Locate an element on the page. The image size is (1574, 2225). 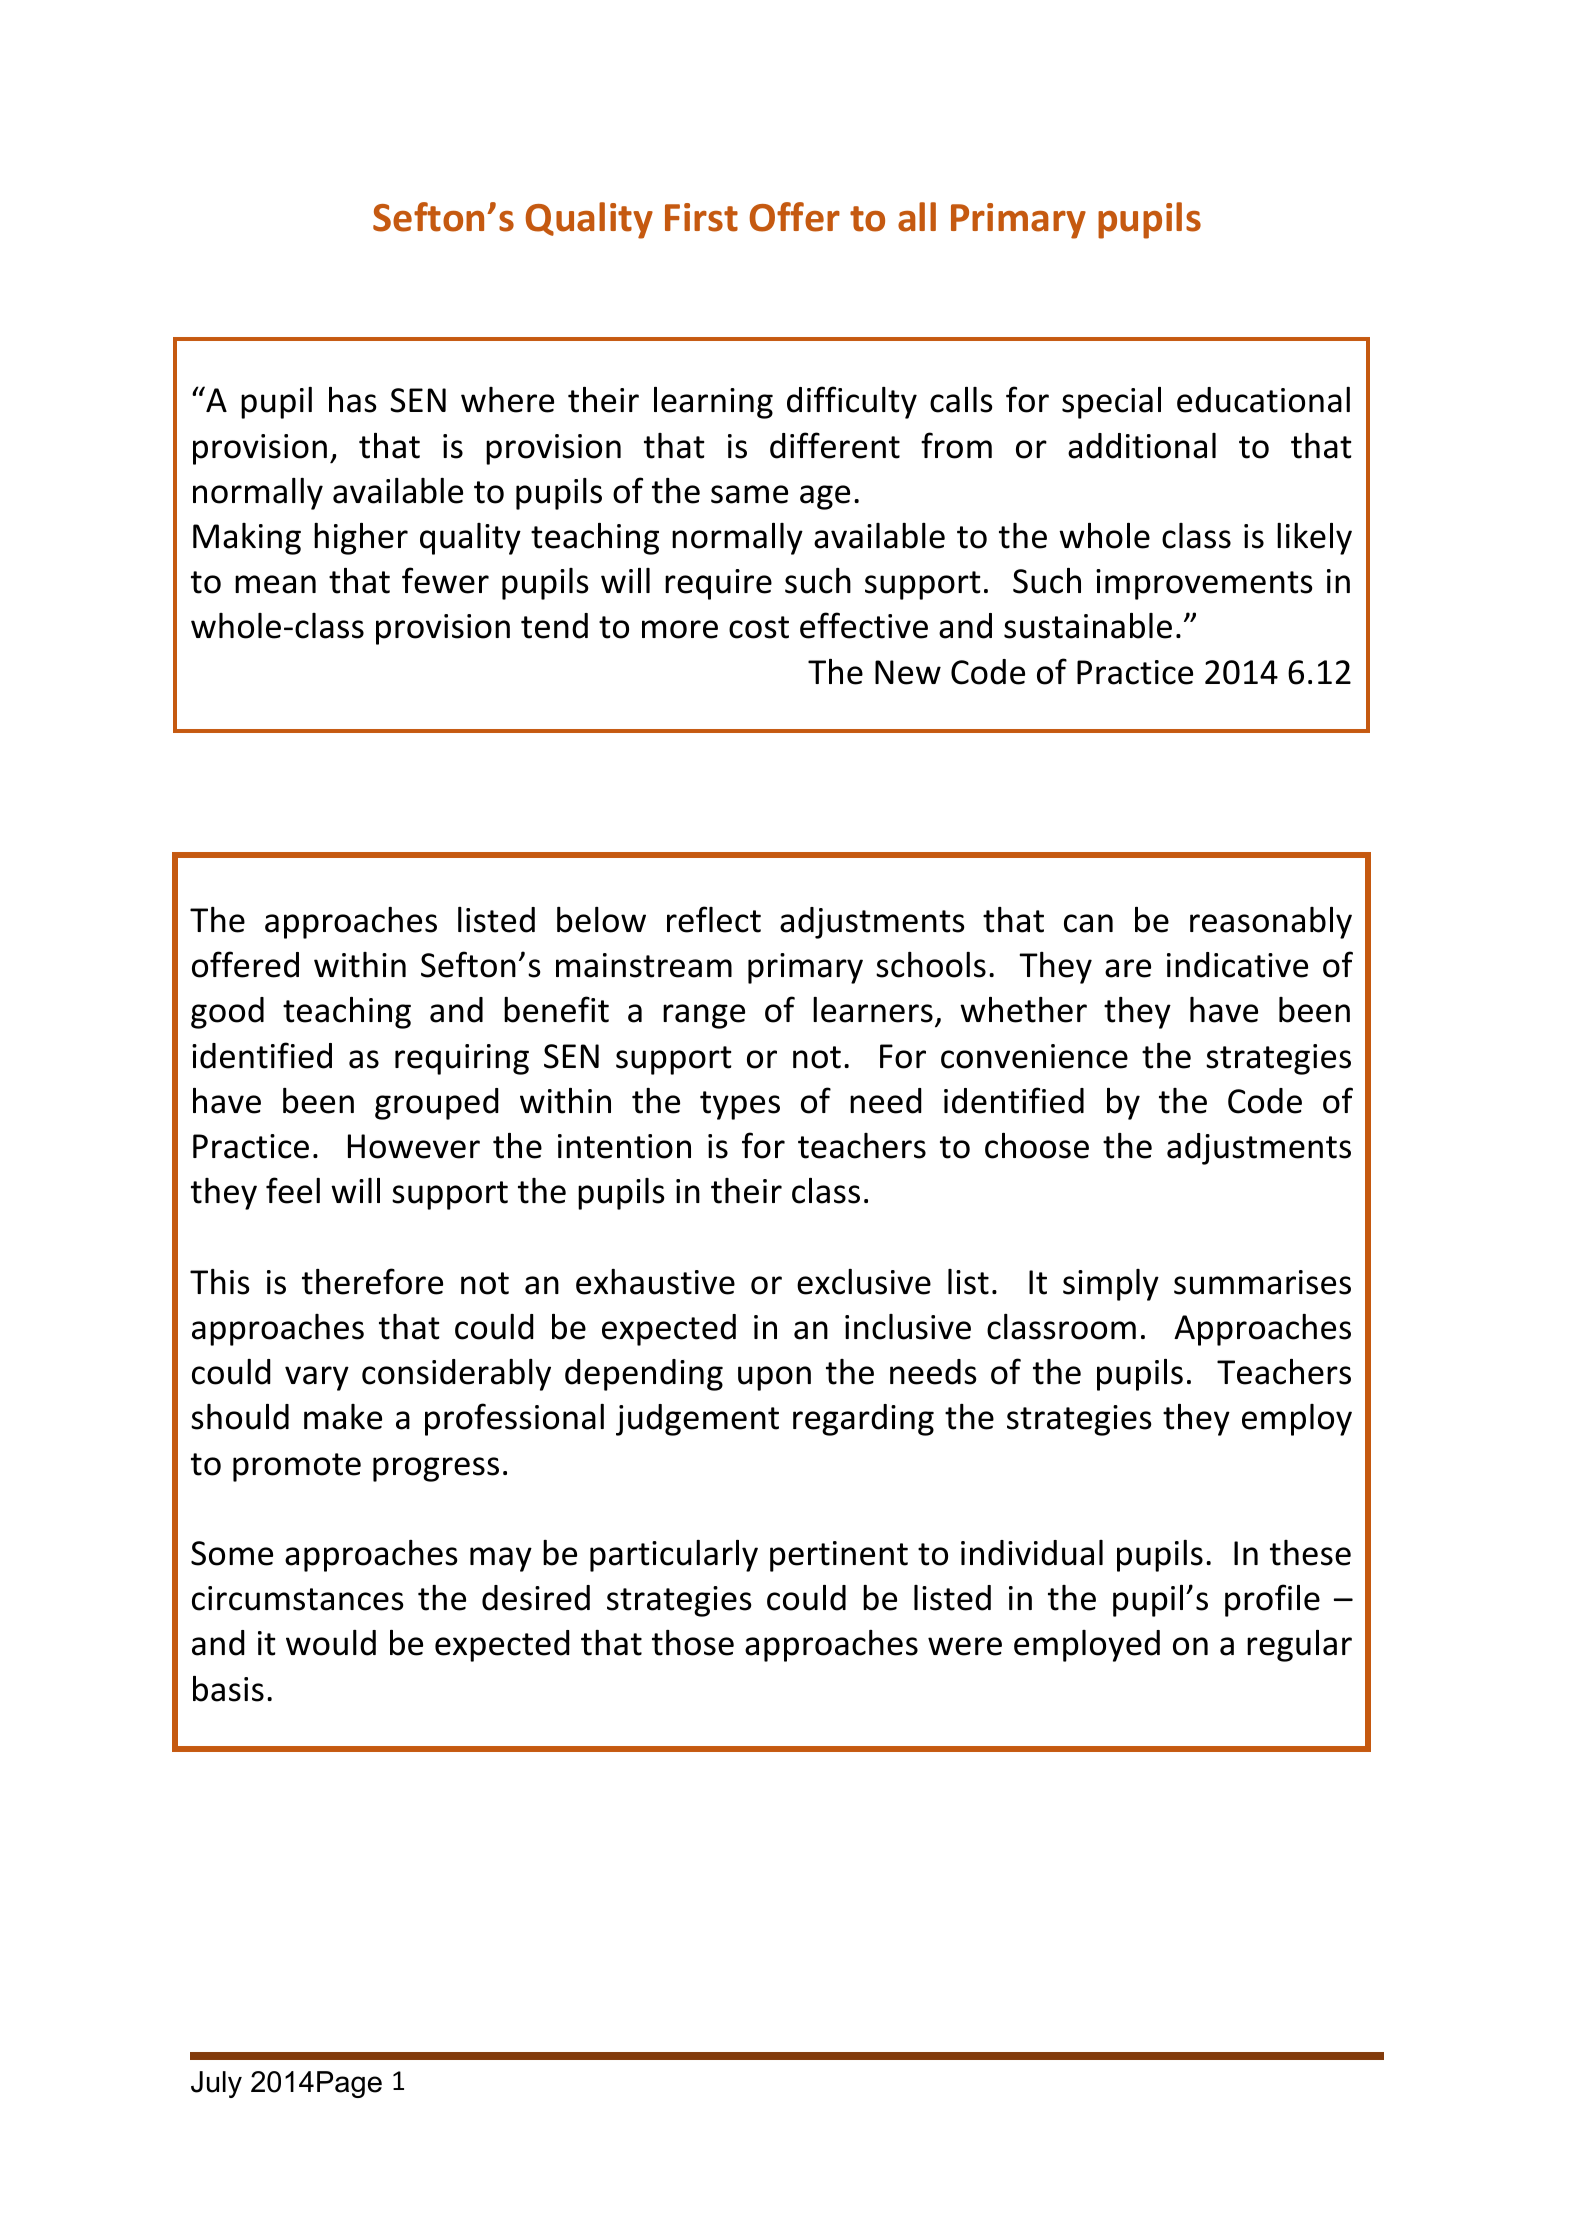
circumstances is located at coordinates (298, 1598).
